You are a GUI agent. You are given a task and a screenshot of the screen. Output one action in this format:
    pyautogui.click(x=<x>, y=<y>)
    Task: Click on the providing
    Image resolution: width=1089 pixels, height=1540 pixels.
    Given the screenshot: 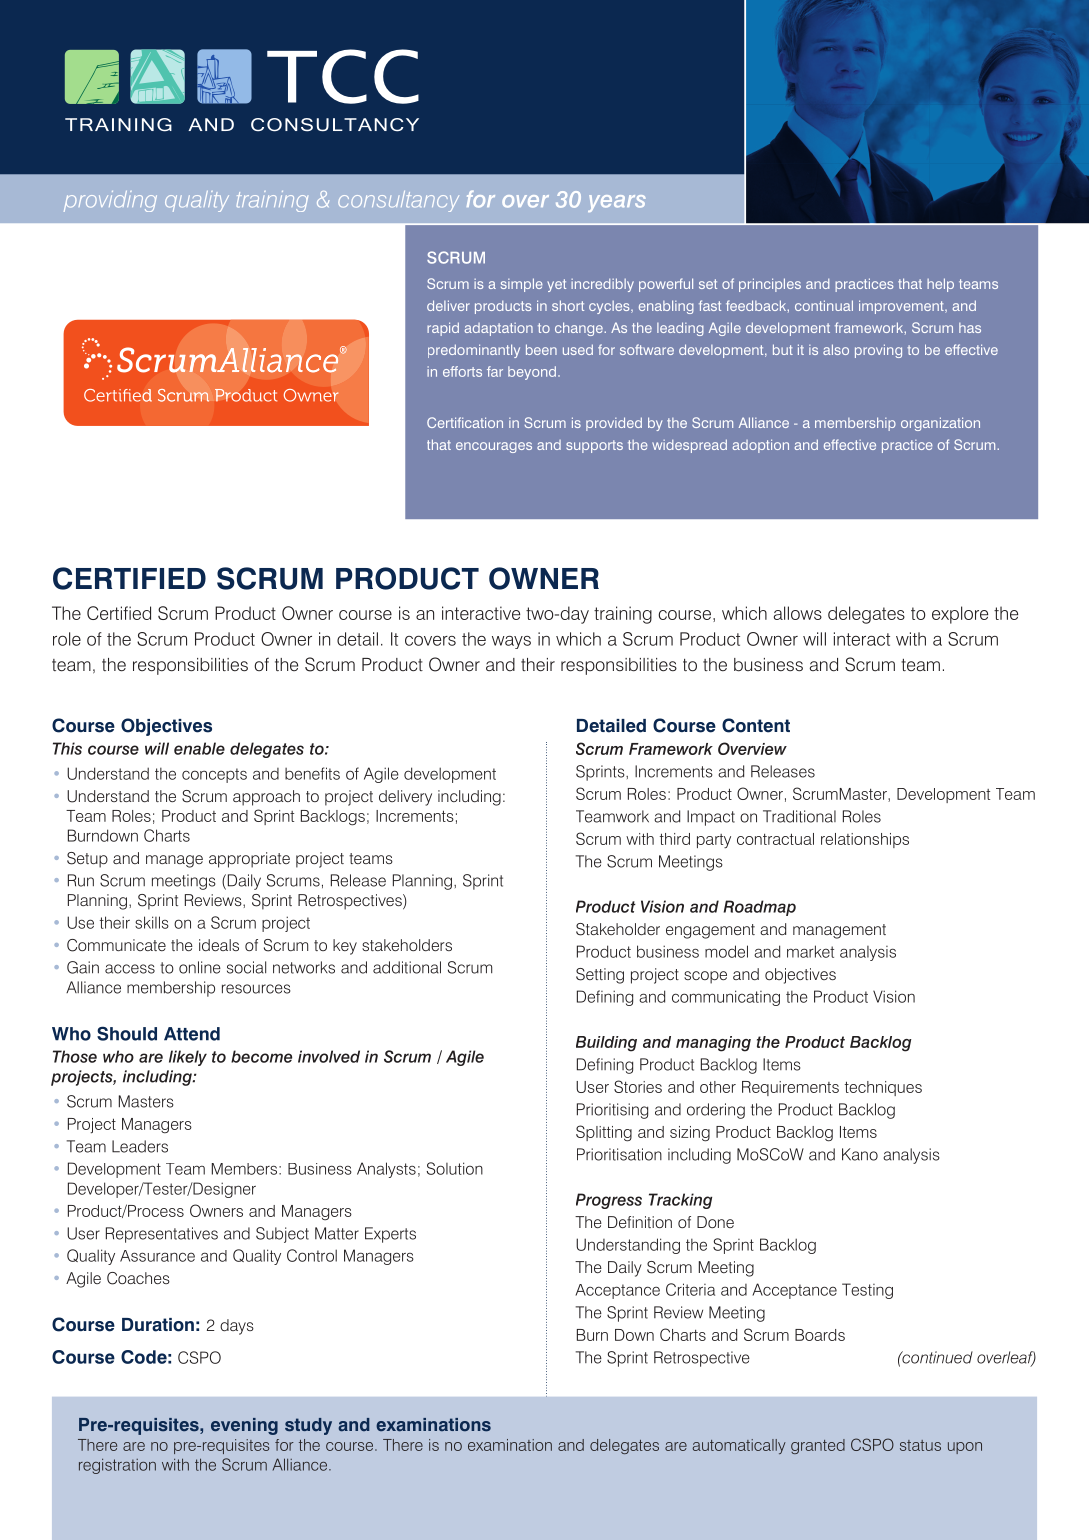 What is the action you would take?
    pyautogui.click(x=110, y=201)
